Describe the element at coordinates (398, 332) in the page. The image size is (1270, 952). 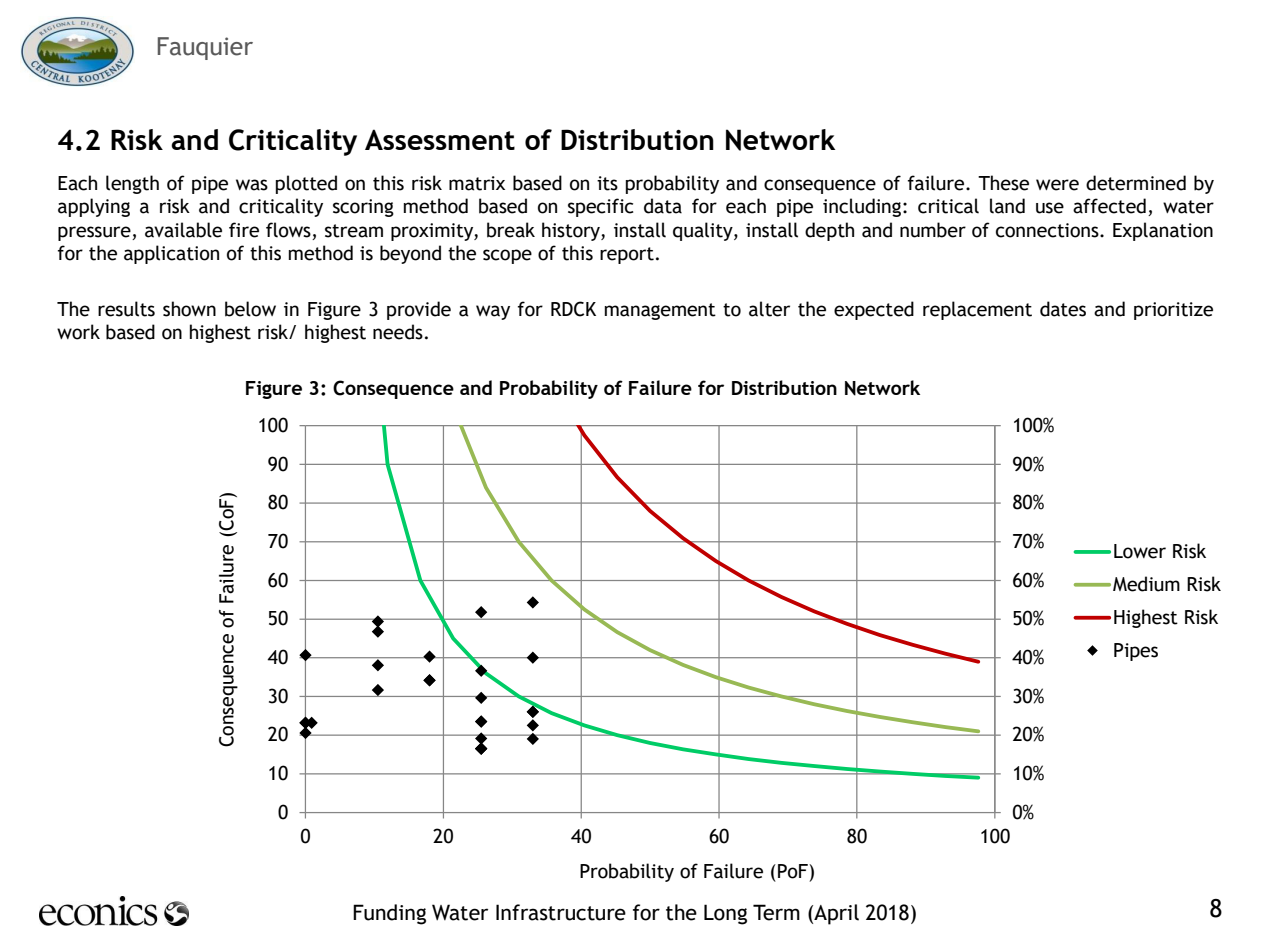
I see `needs` at that location.
